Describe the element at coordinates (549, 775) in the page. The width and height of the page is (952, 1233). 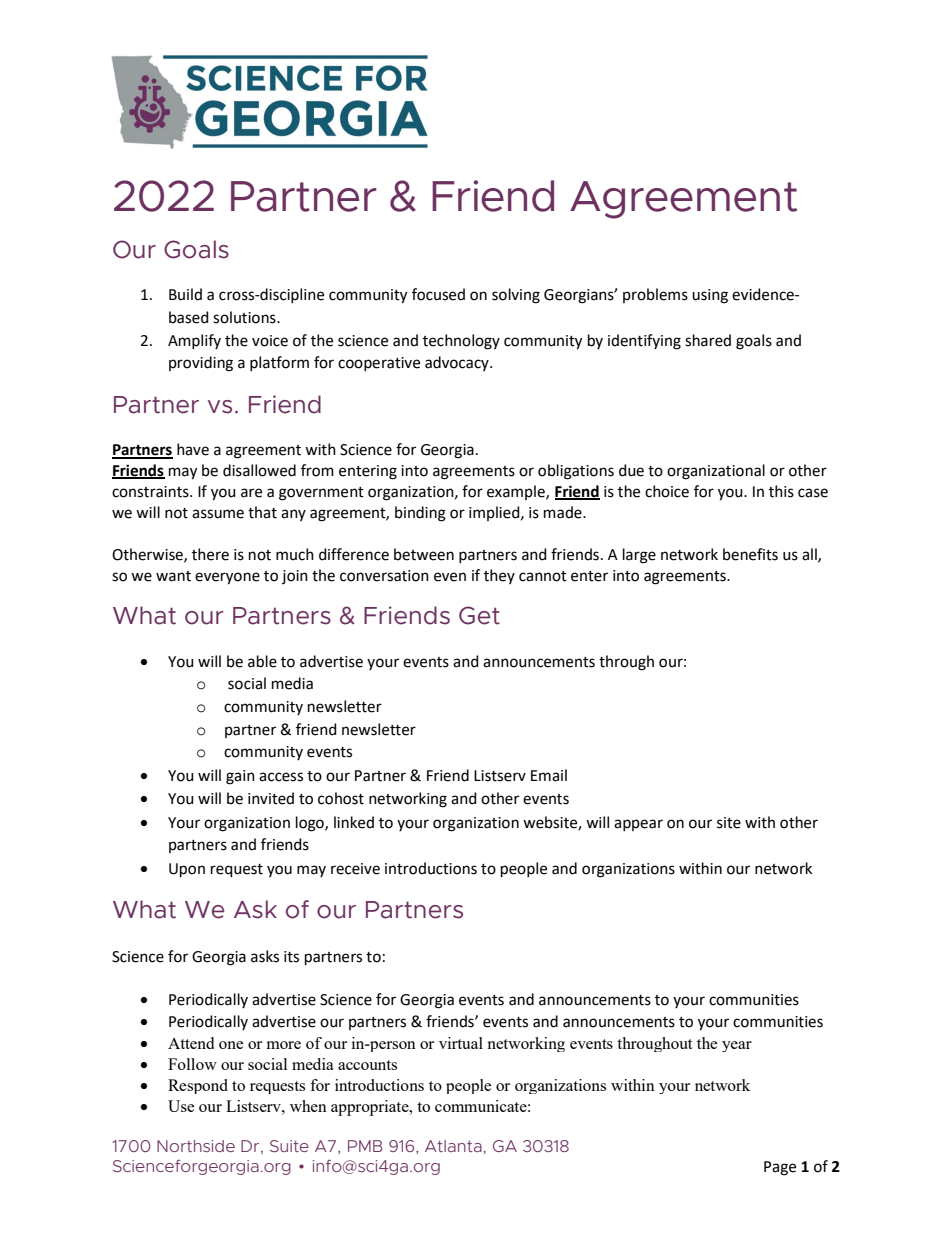
I see `Email` at that location.
